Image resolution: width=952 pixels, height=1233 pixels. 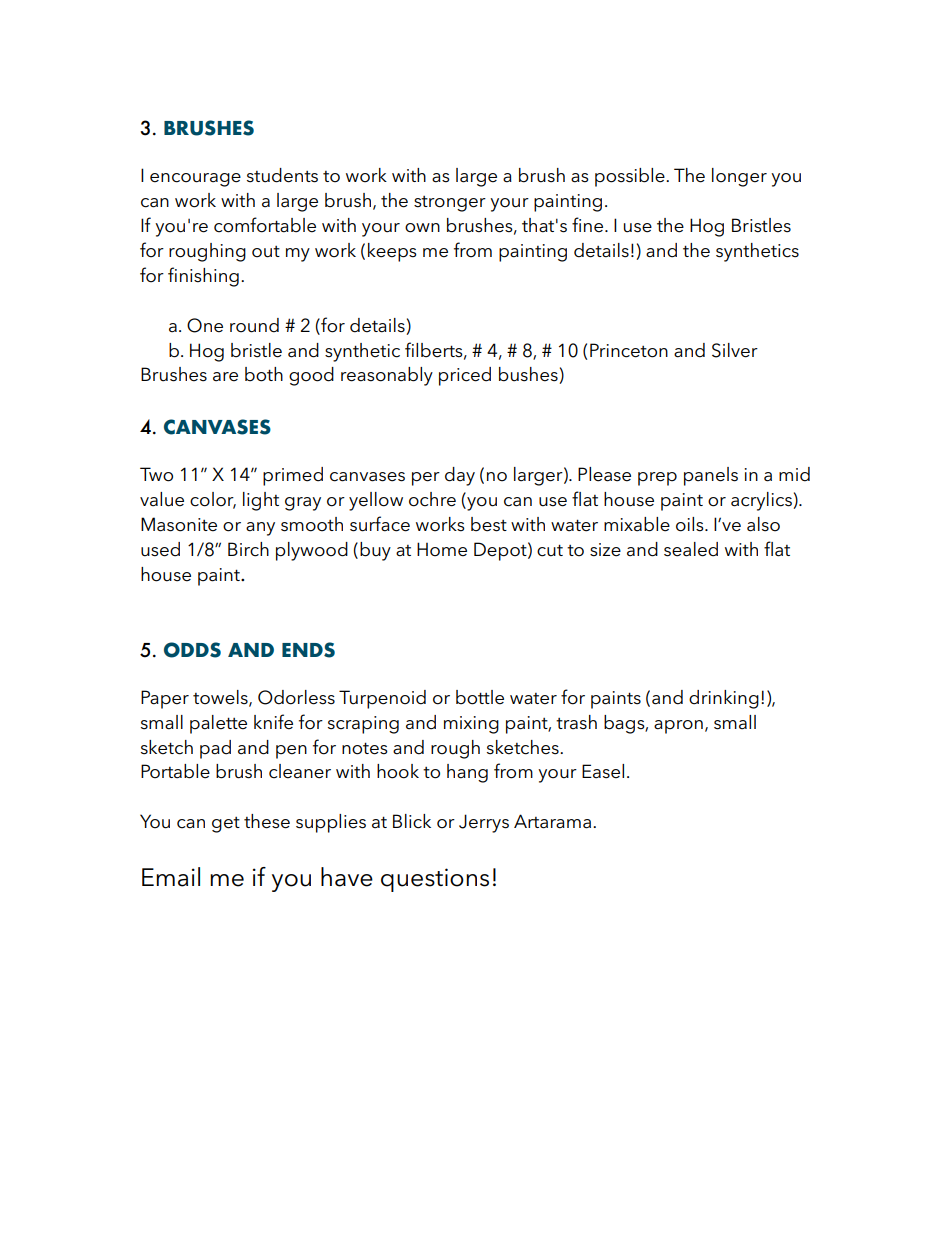 I want to click on drinking, so click(x=724, y=699).
